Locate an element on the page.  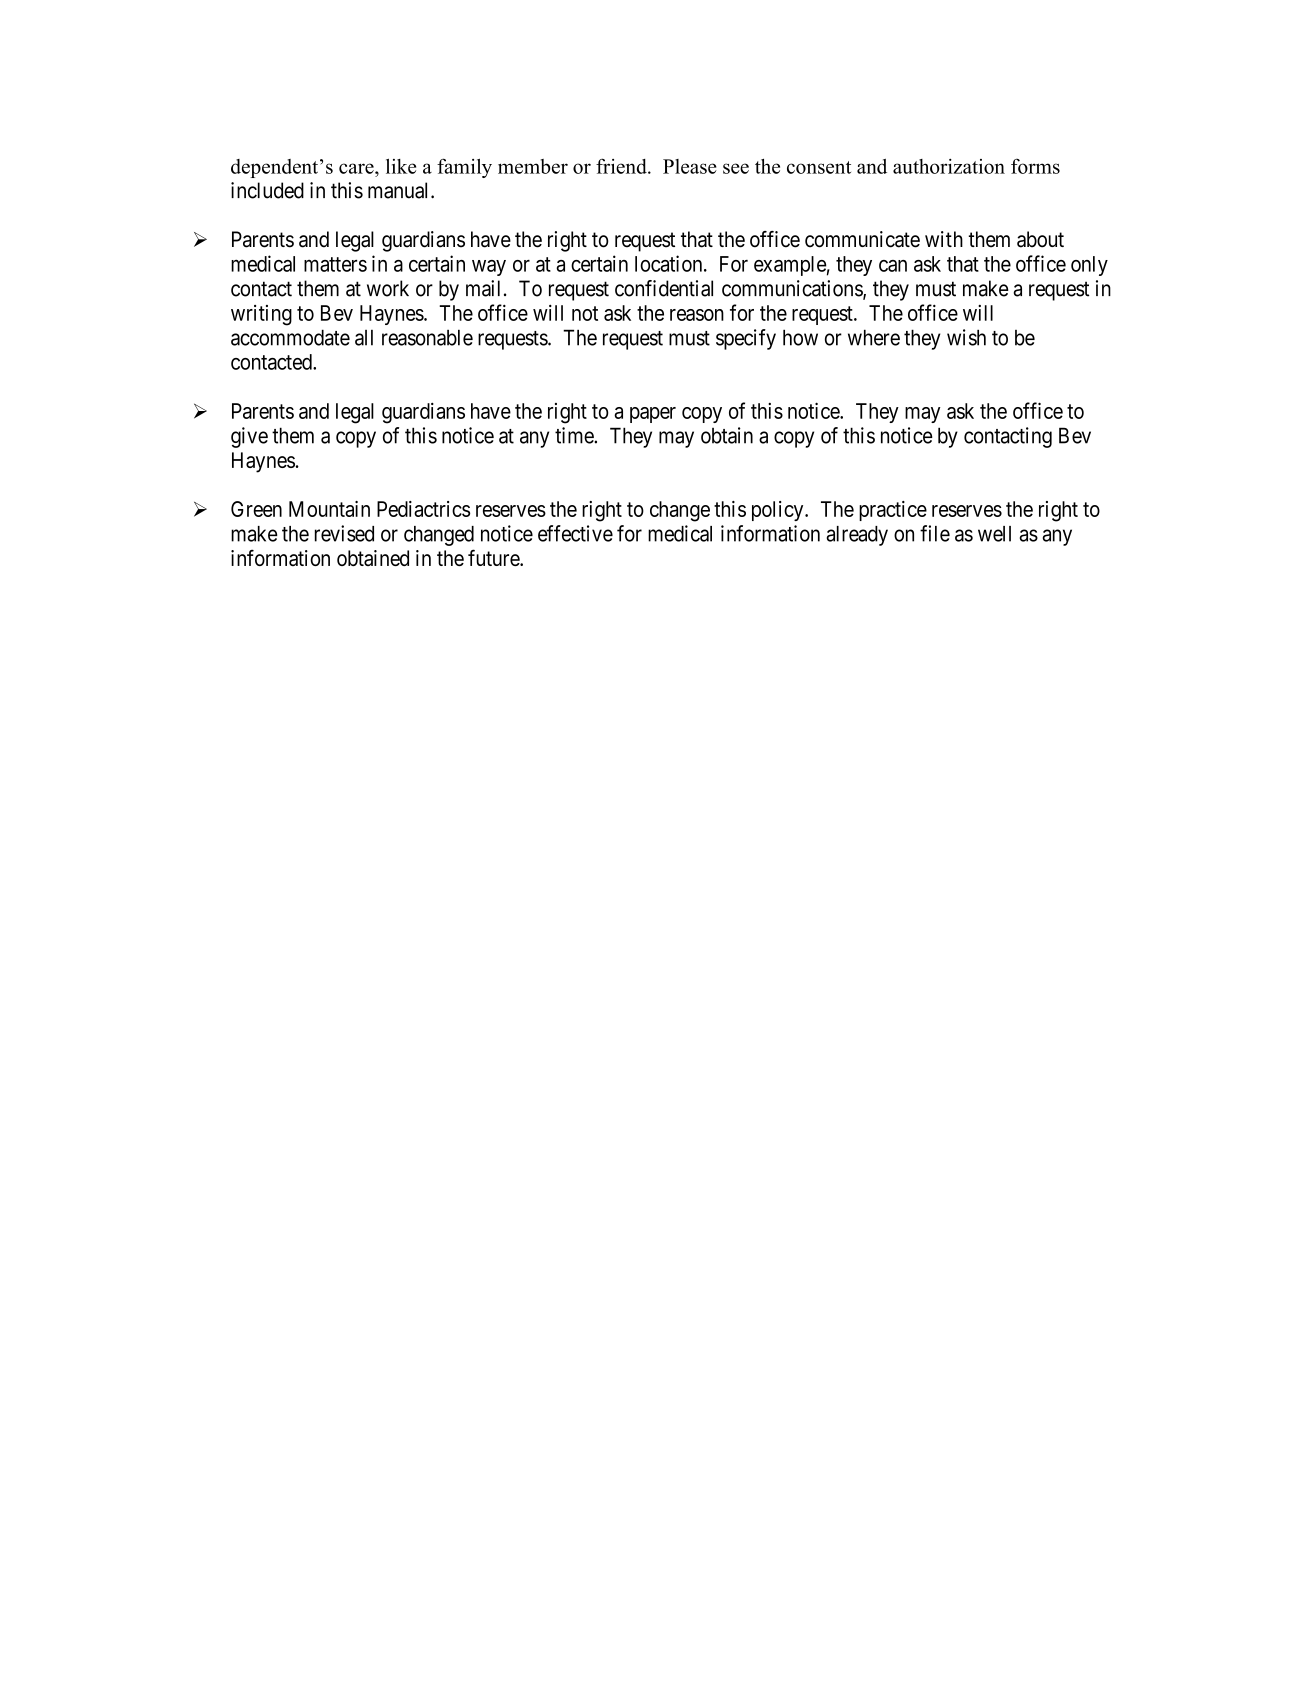
care is located at coordinates (357, 168).
